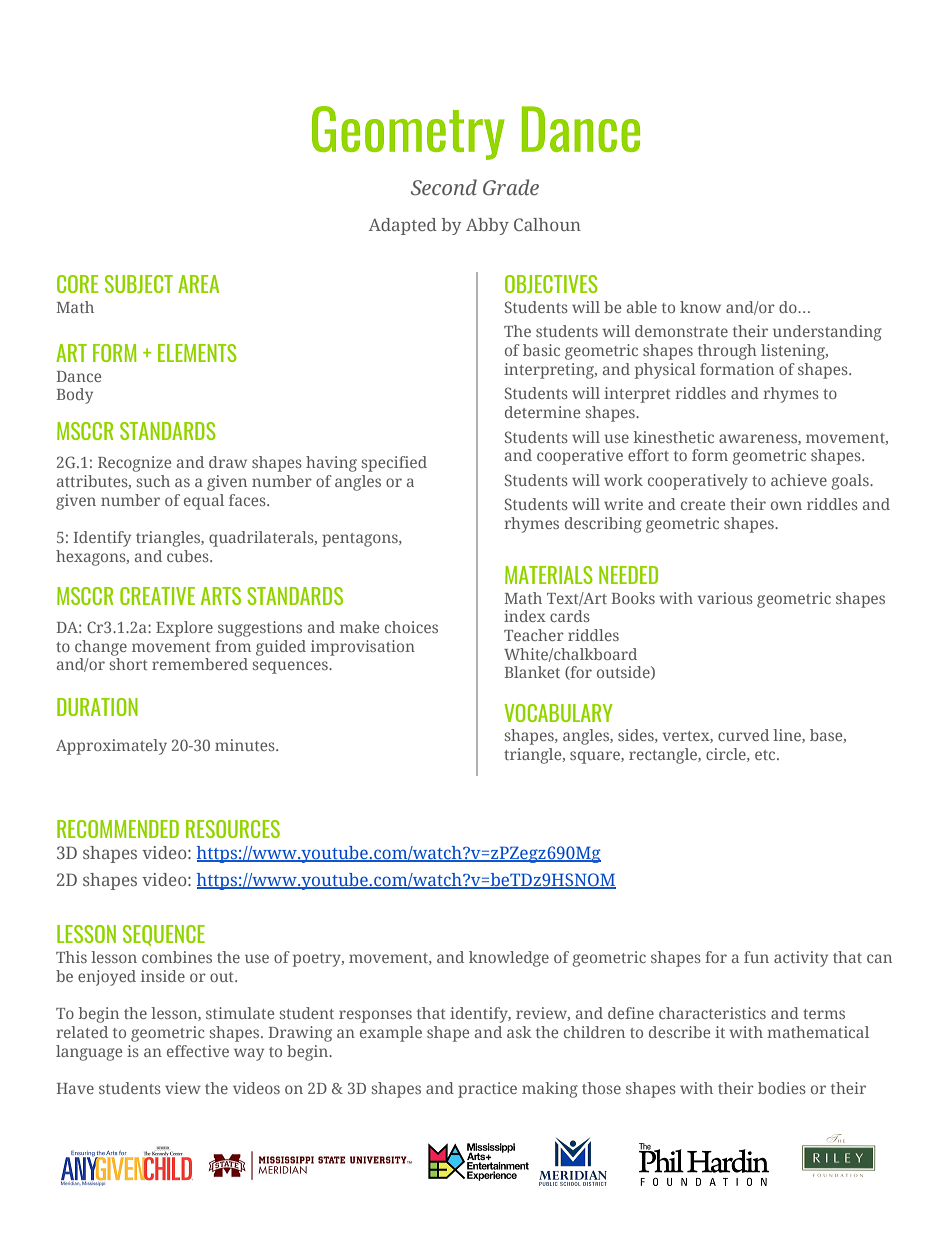 The image size is (952, 1233). What do you see at coordinates (487, 1090) in the screenshot?
I see `practice` at bounding box center [487, 1090].
